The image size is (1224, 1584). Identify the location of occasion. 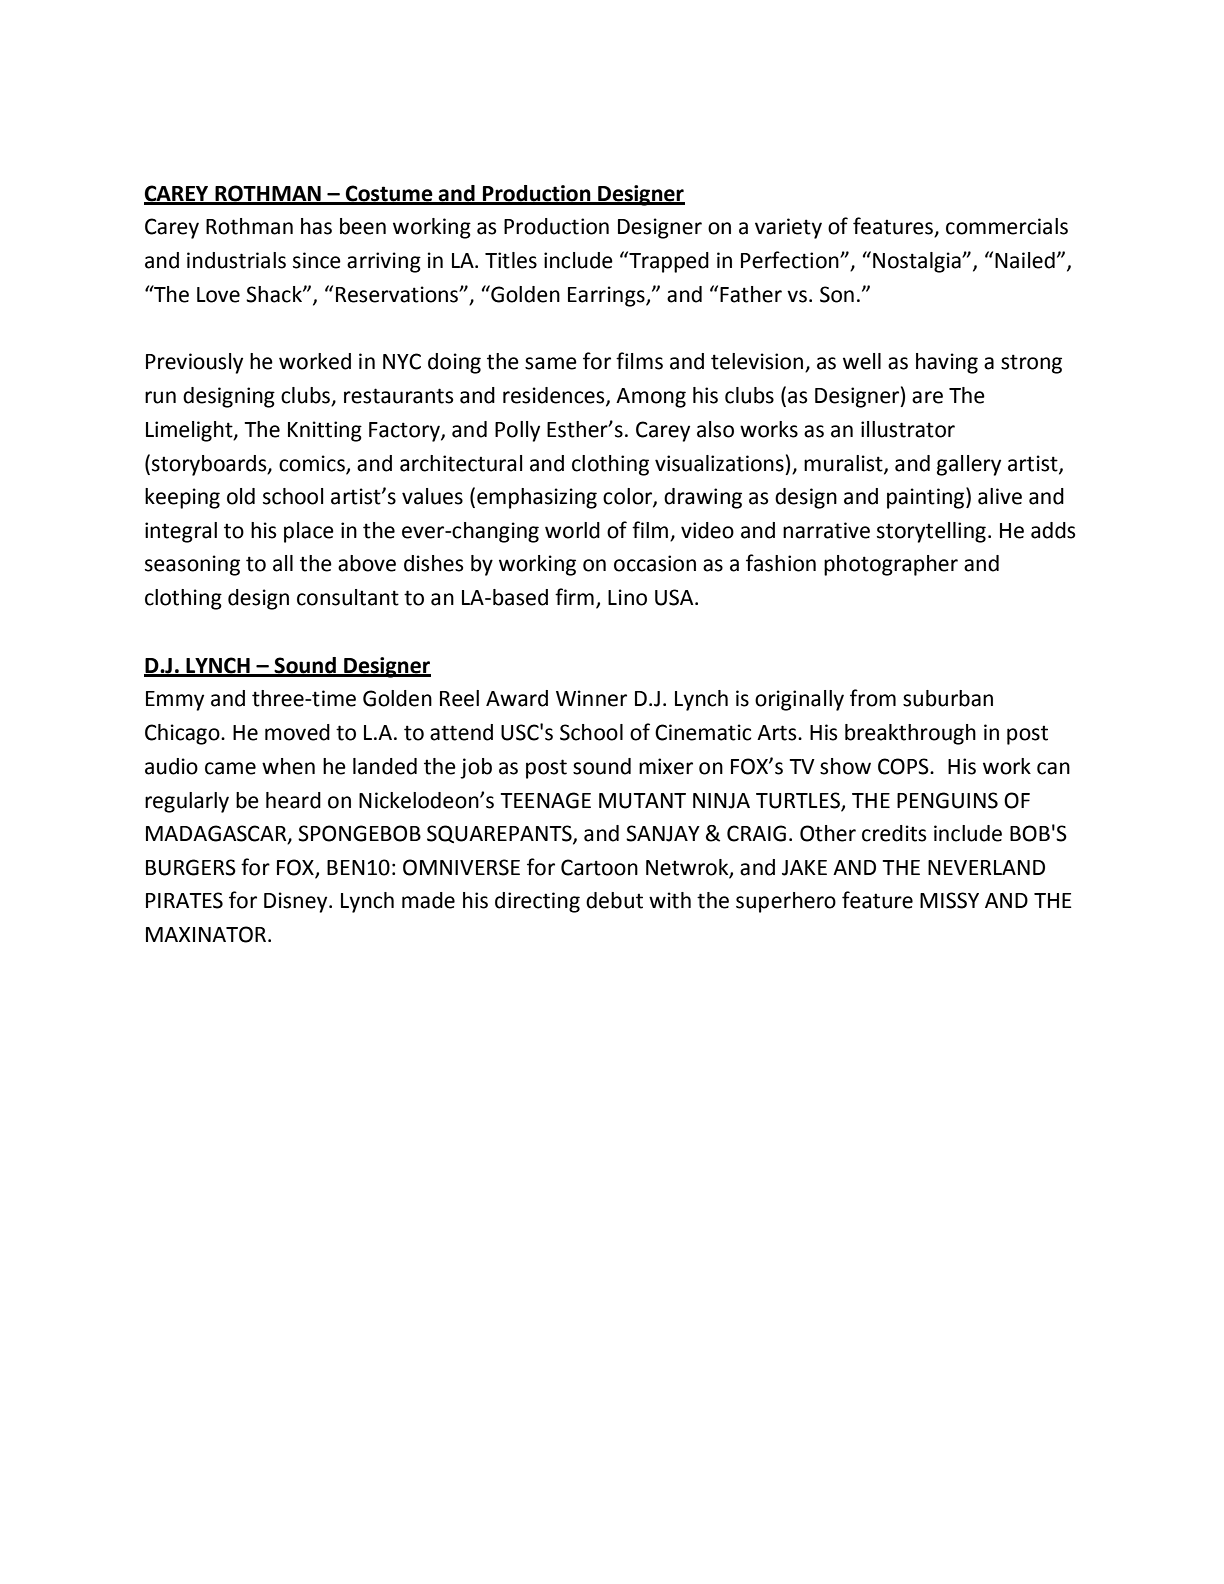
(655, 563).
